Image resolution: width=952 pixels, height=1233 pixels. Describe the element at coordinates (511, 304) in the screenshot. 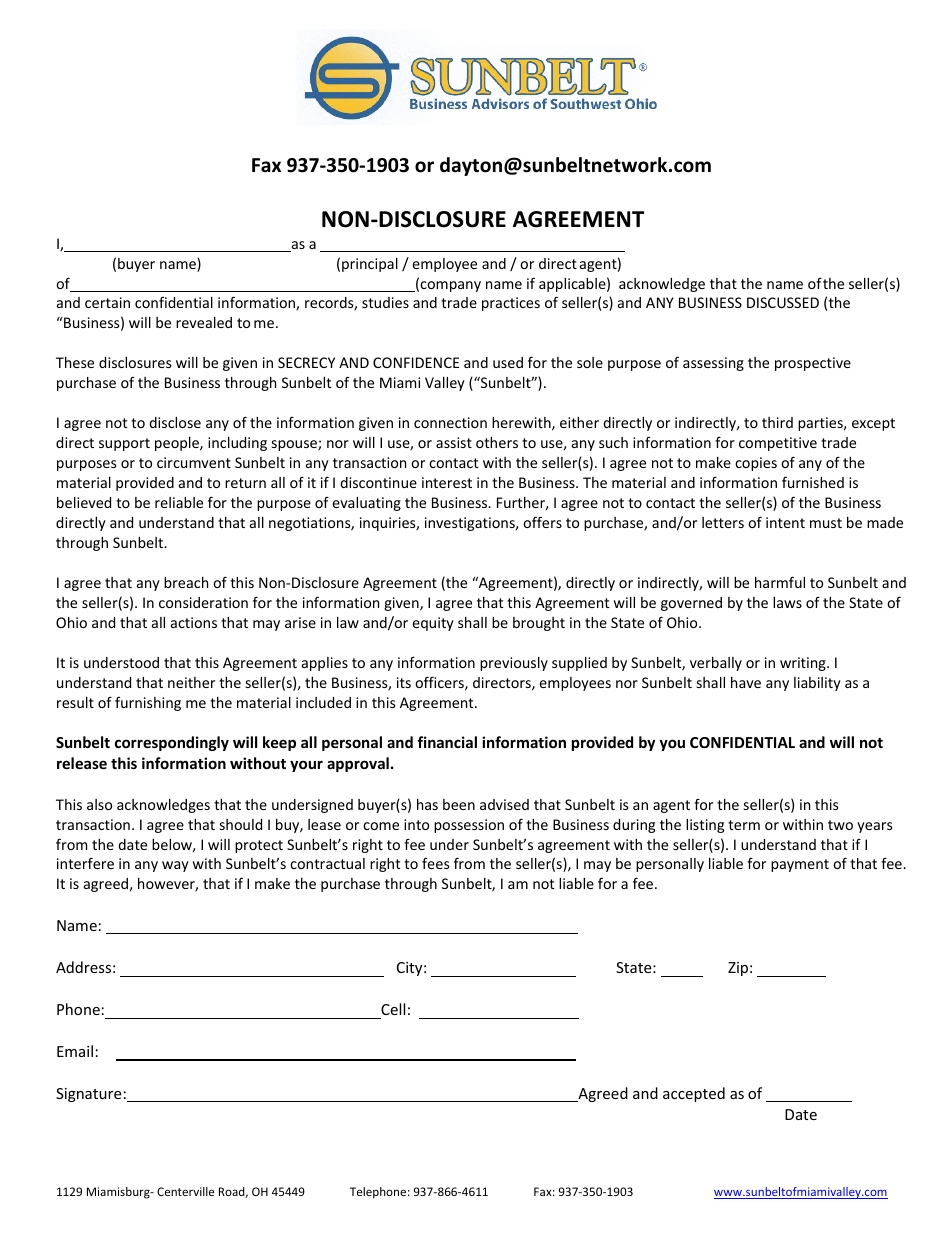

I see `practices` at that location.
